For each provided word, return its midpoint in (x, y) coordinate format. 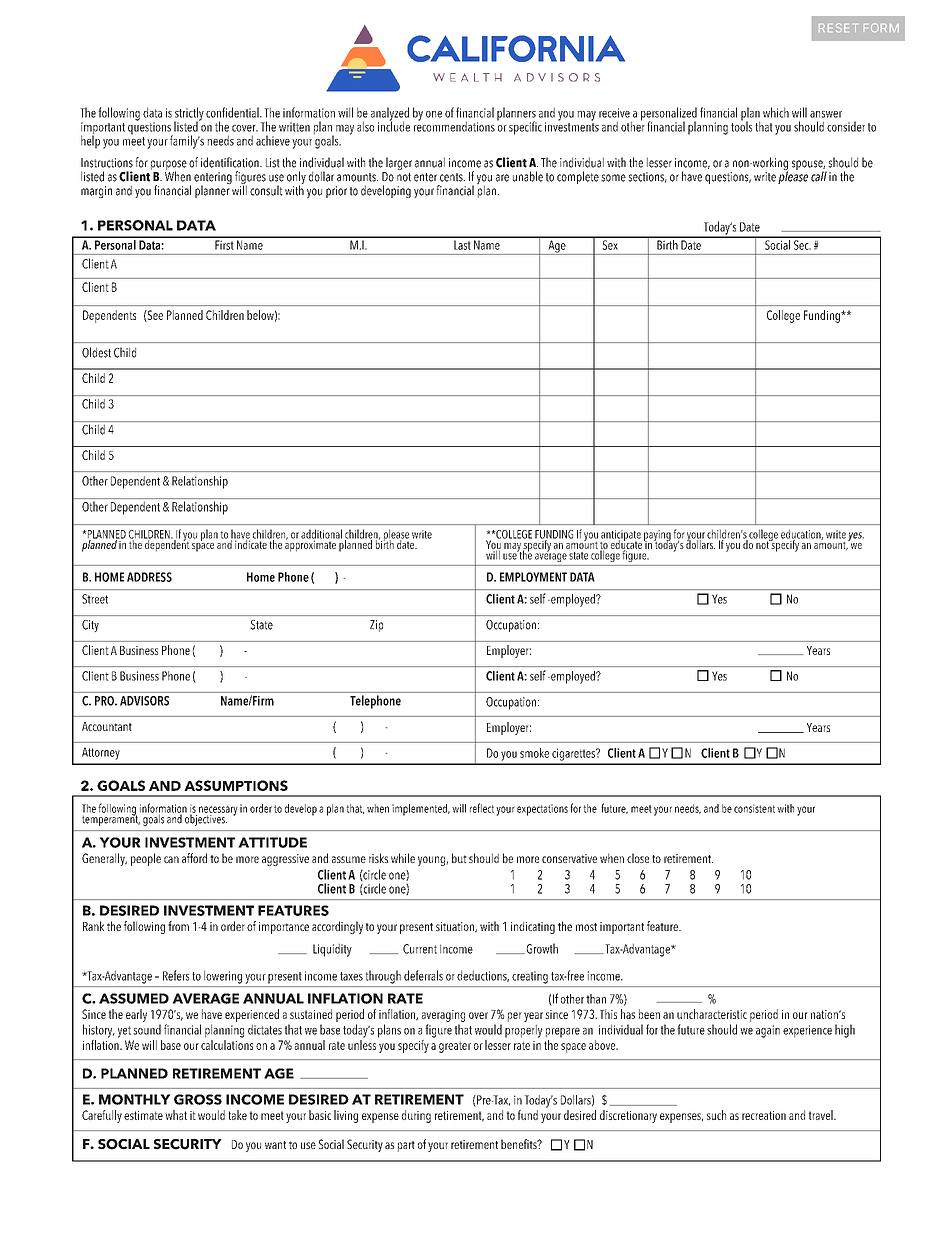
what (176, 1115)
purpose (169, 166)
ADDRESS (149, 577)
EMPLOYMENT (533, 577)
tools (741, 125)
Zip (376, 626)
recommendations (454, 125)
